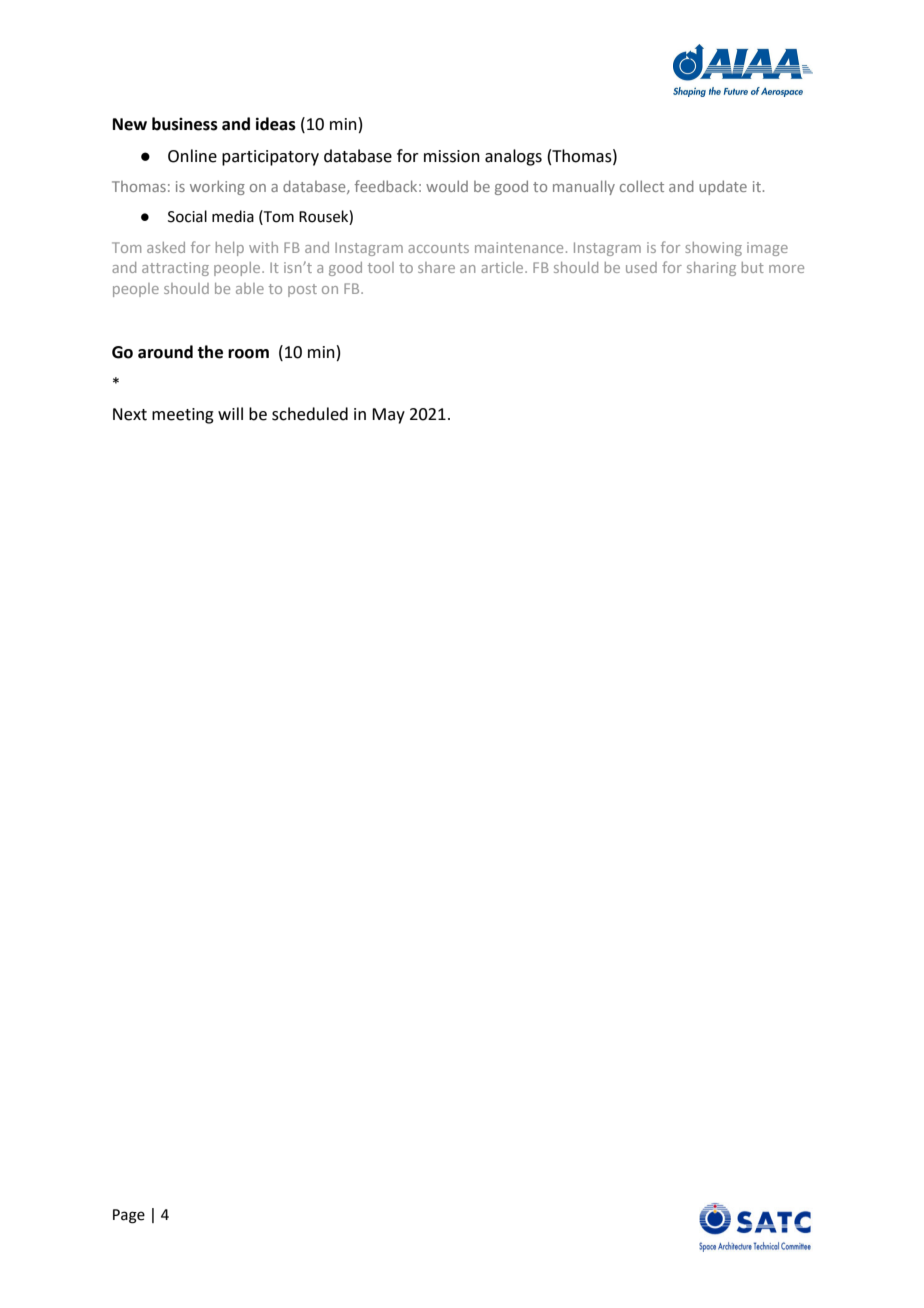 The image size is (924, 1308). Describe the element at coordinates (183, 416) in the page. I see `meeting` at that location.
